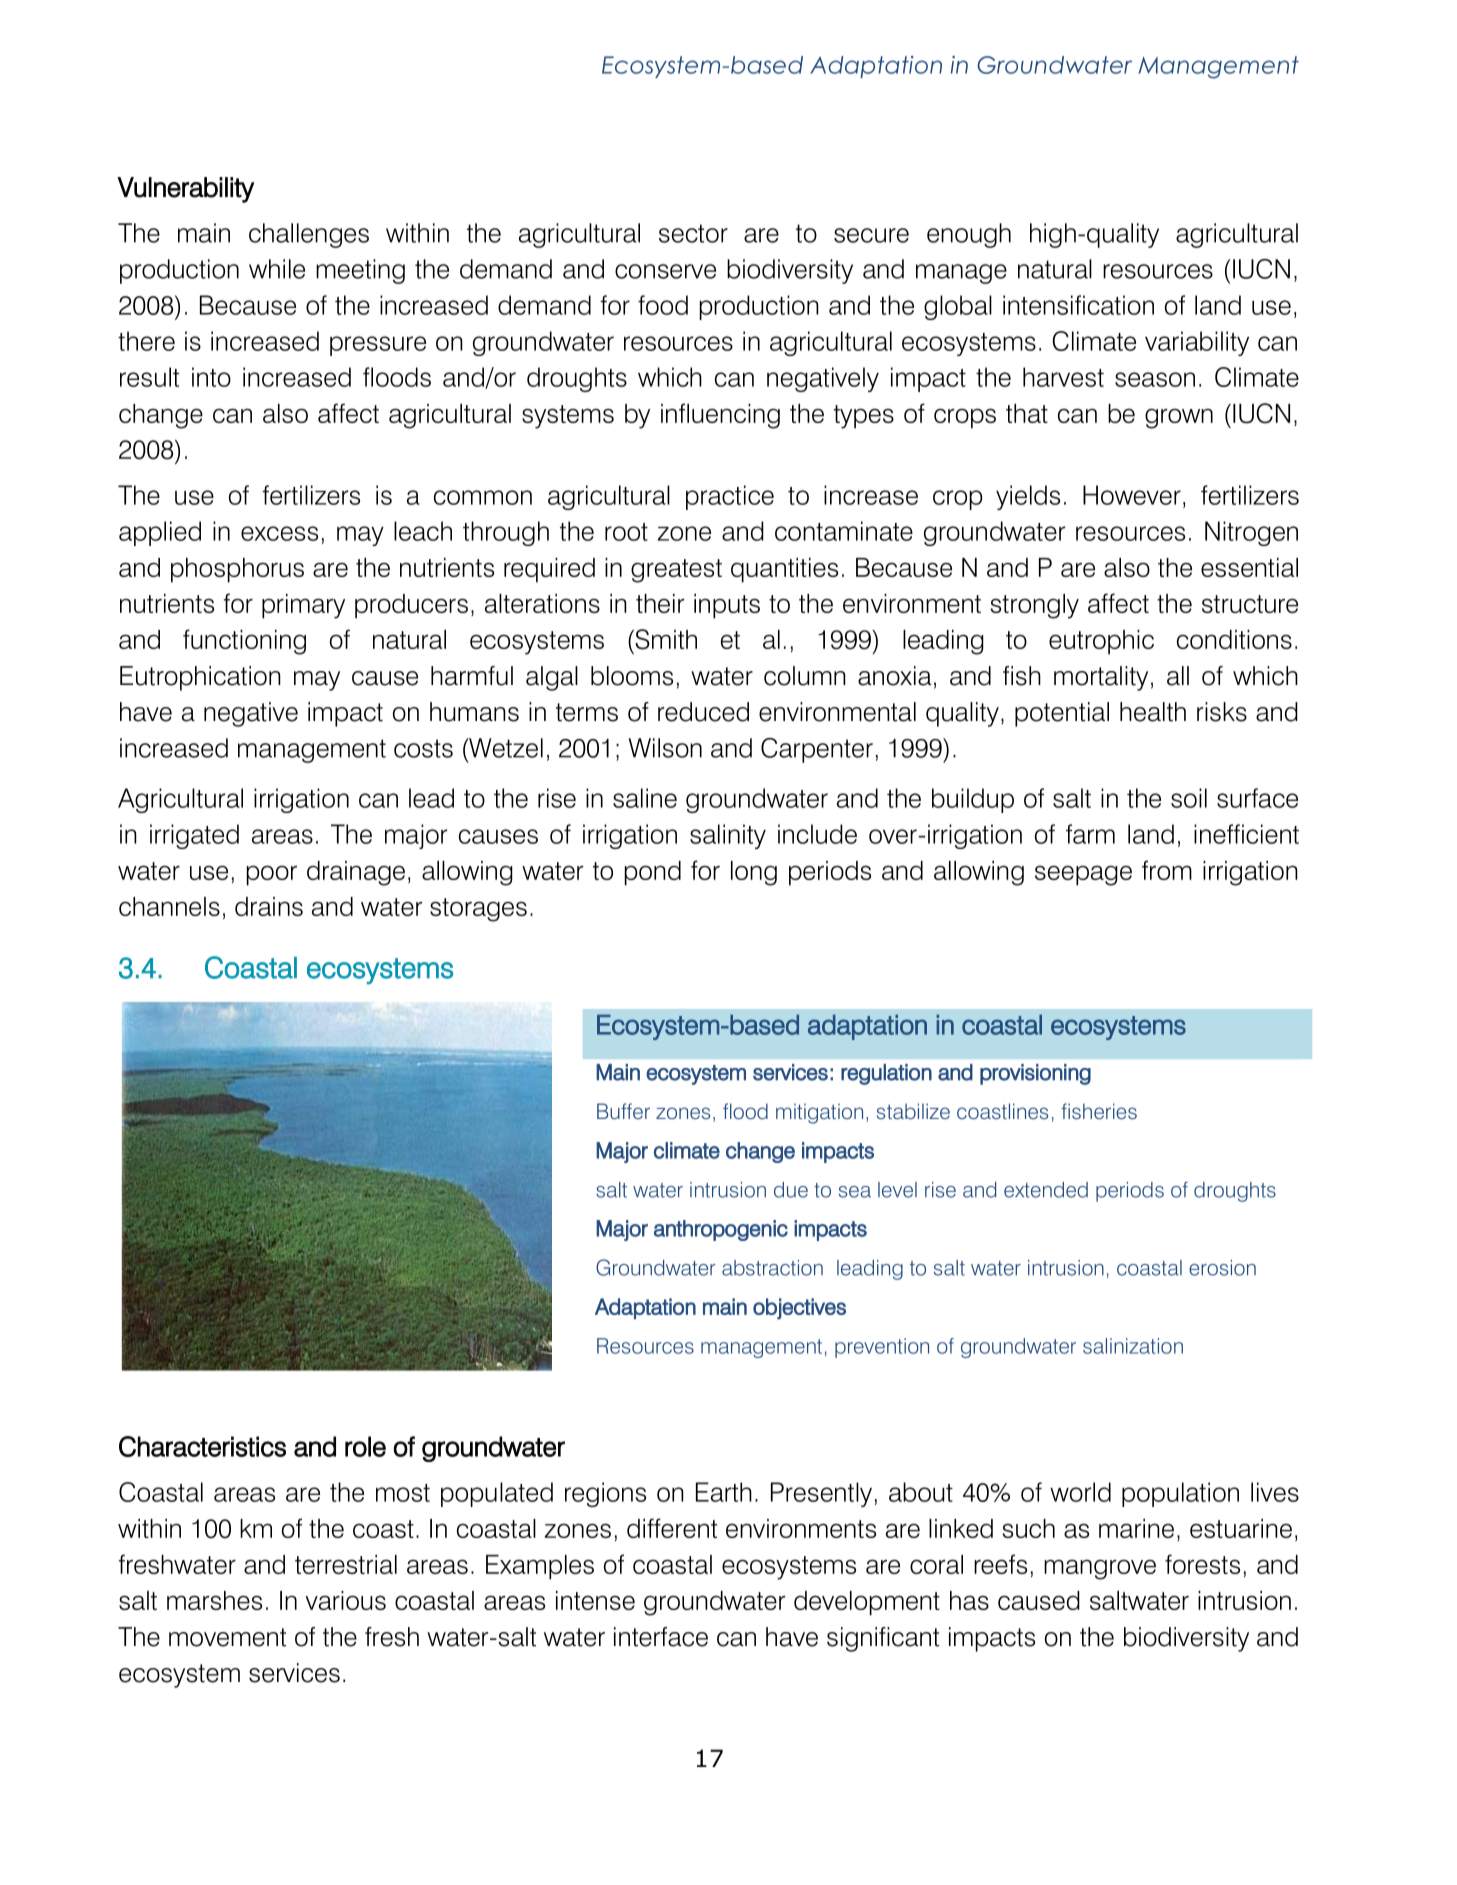  What do you see at coordinates (269, 906) in the screenshot?
I see `drains` at bounding box center [269, 906].
